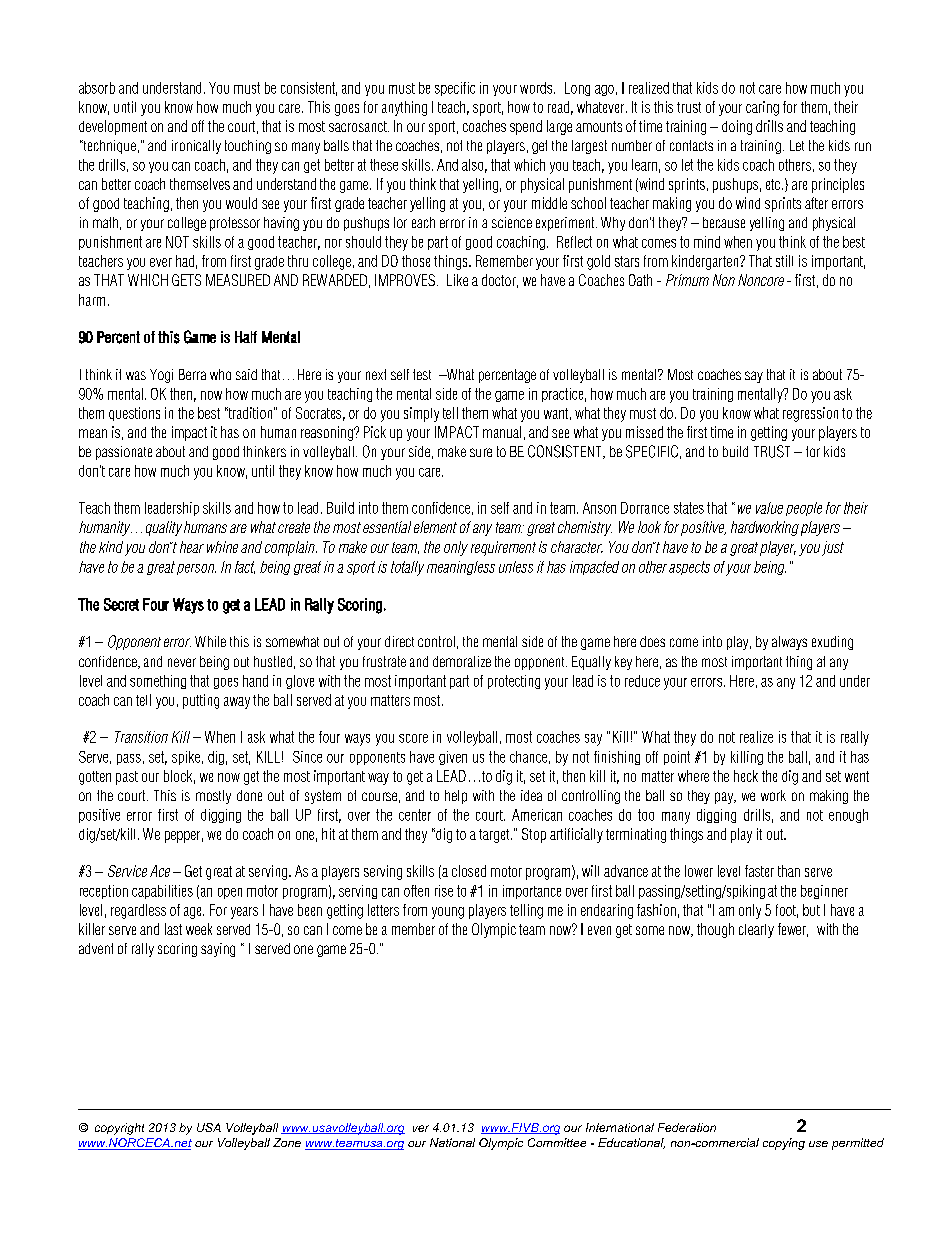 This document has height=1233, width=952. What do you see at coordinates (557, 1142) in the document?
I see `Committee` at bounding box center [557, 1142].
